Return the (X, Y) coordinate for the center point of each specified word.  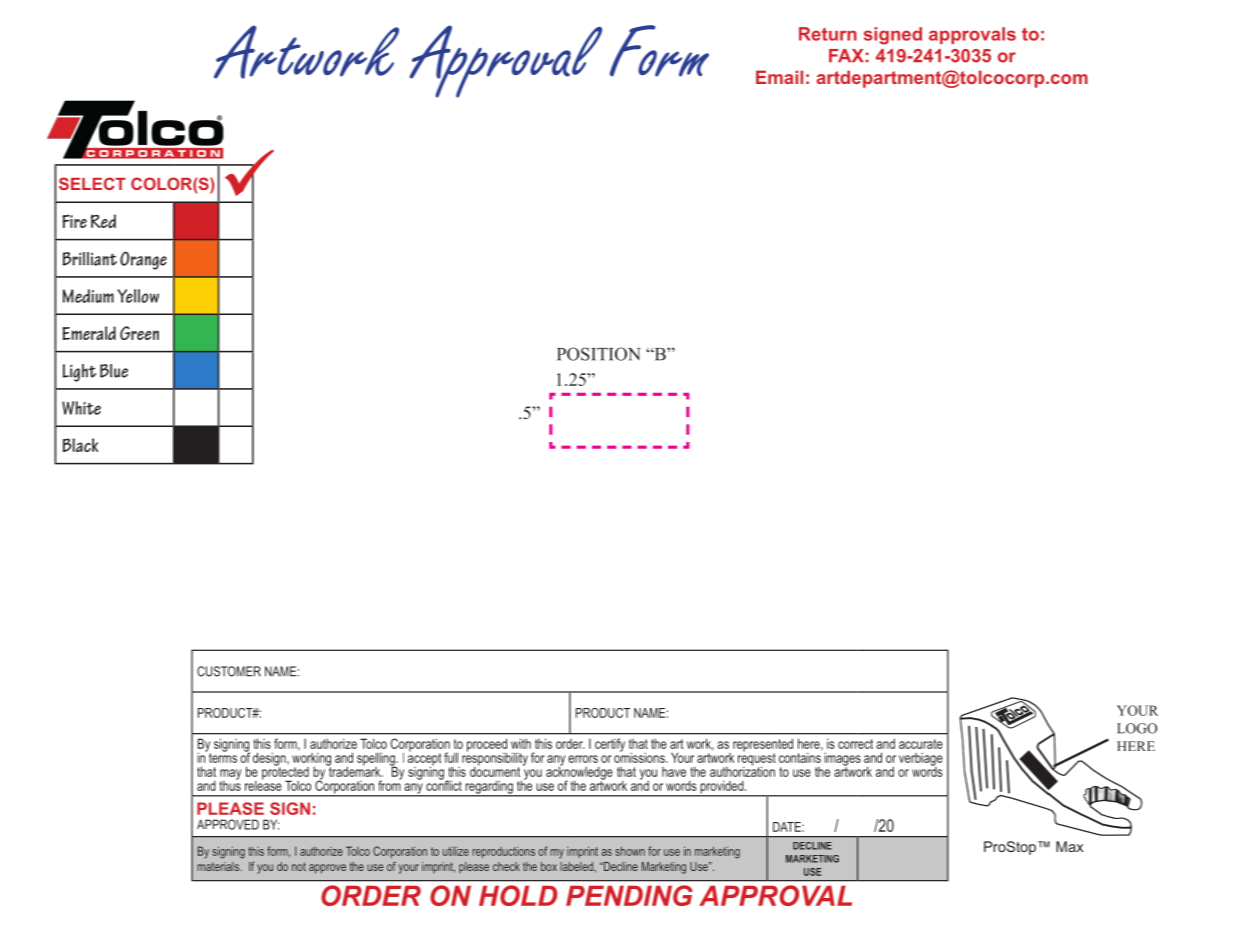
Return (828, 34)
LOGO (1137, 728)
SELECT (92, 183)
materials (219, 866)
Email (779, 77)
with (521, 743)
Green (139, 333)
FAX (846, 55)
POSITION (599, 354)
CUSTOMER (229, 671)
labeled (578, 867)
